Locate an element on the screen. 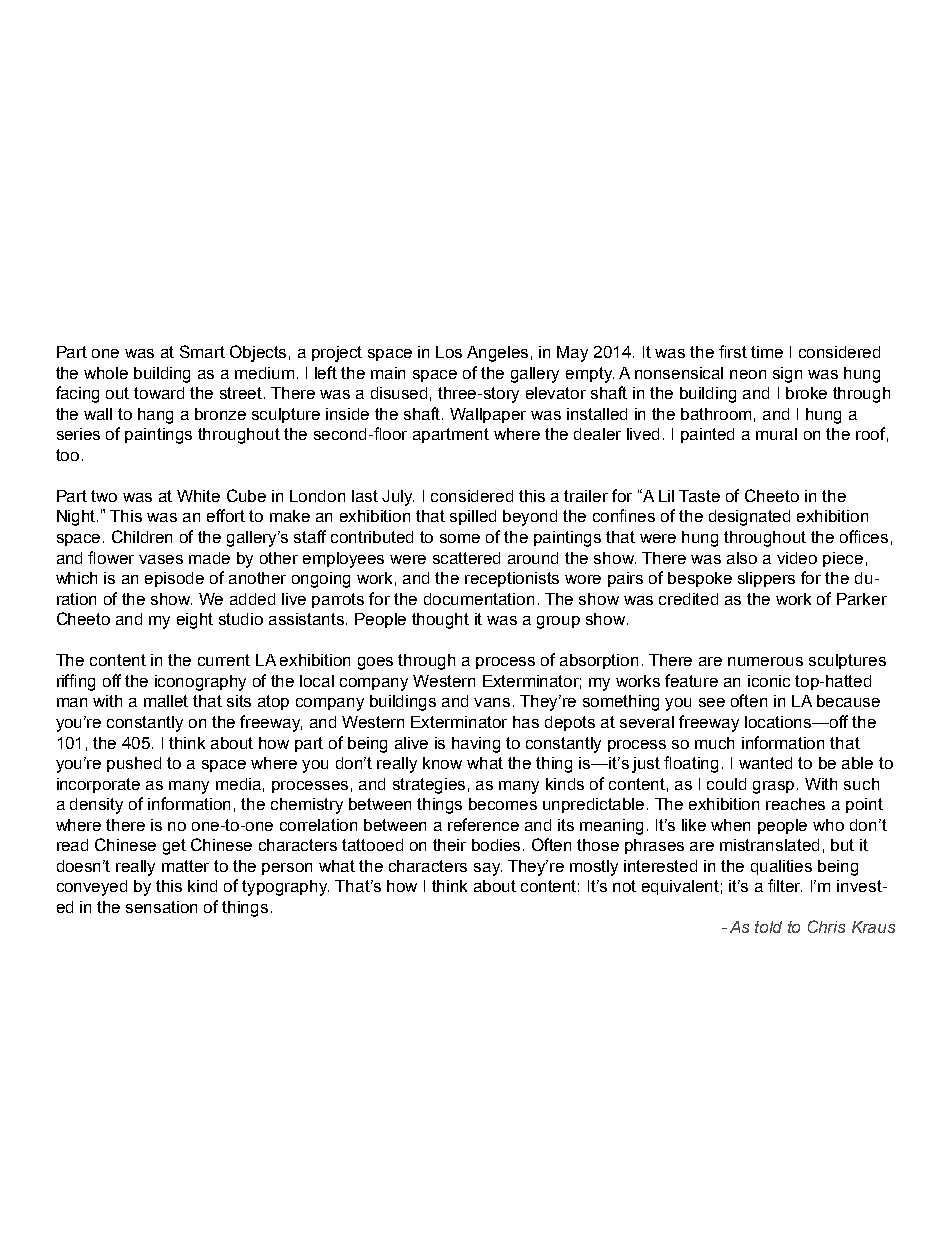 This screenshot has height=1233, width=952. neon is located at coordinates (748, 374).
